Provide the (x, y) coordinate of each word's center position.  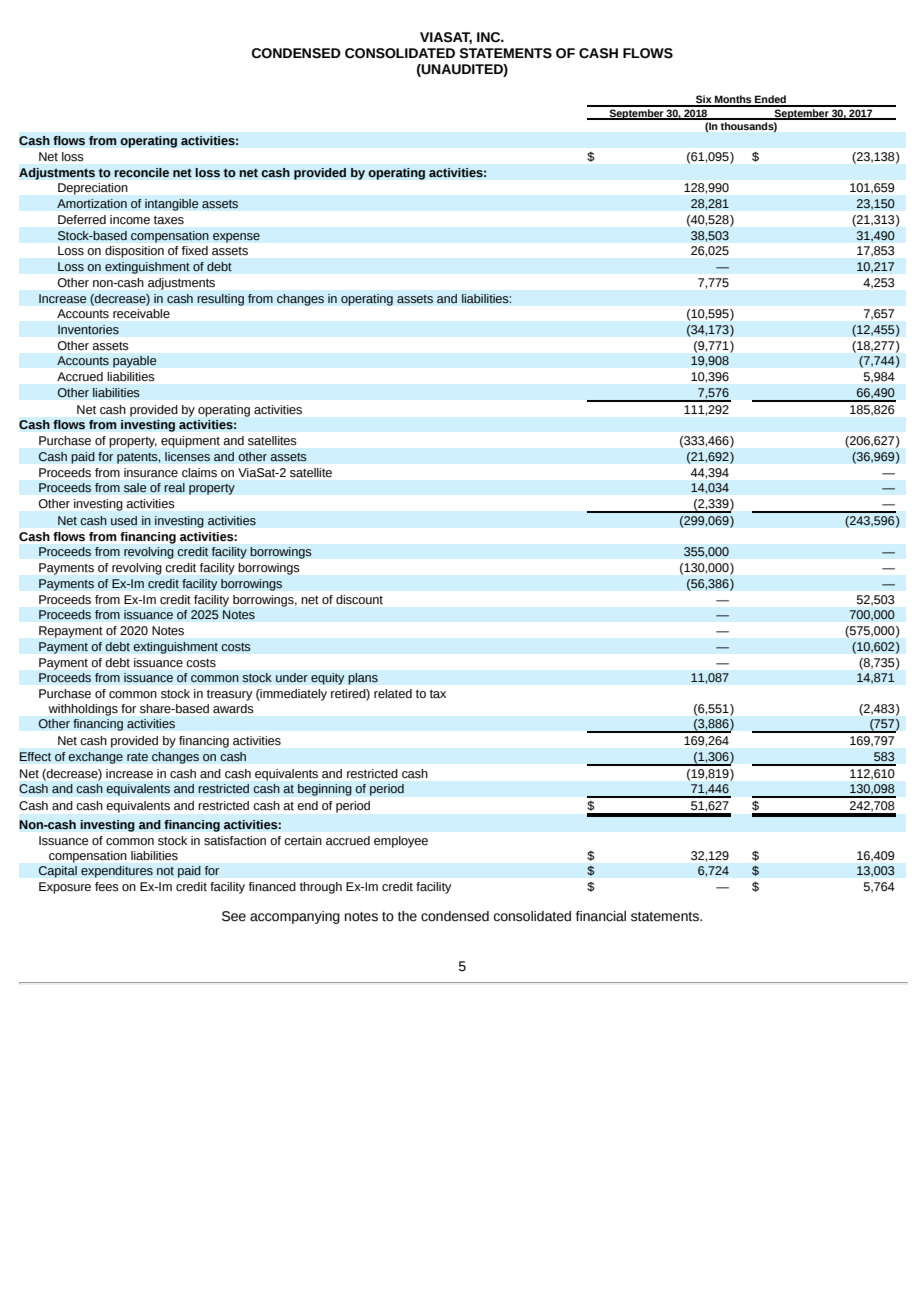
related (393, 694)
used (124, 521)
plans (363, 679)
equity (328, 679)
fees (107, 887)
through (321, 888)
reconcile (141, 173)
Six (704, 100)
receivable (141, 313)
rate (137, 757)
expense (236, 238)
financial (601, 916)
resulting (220, 300)
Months (733, 100)
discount (359, 599)
